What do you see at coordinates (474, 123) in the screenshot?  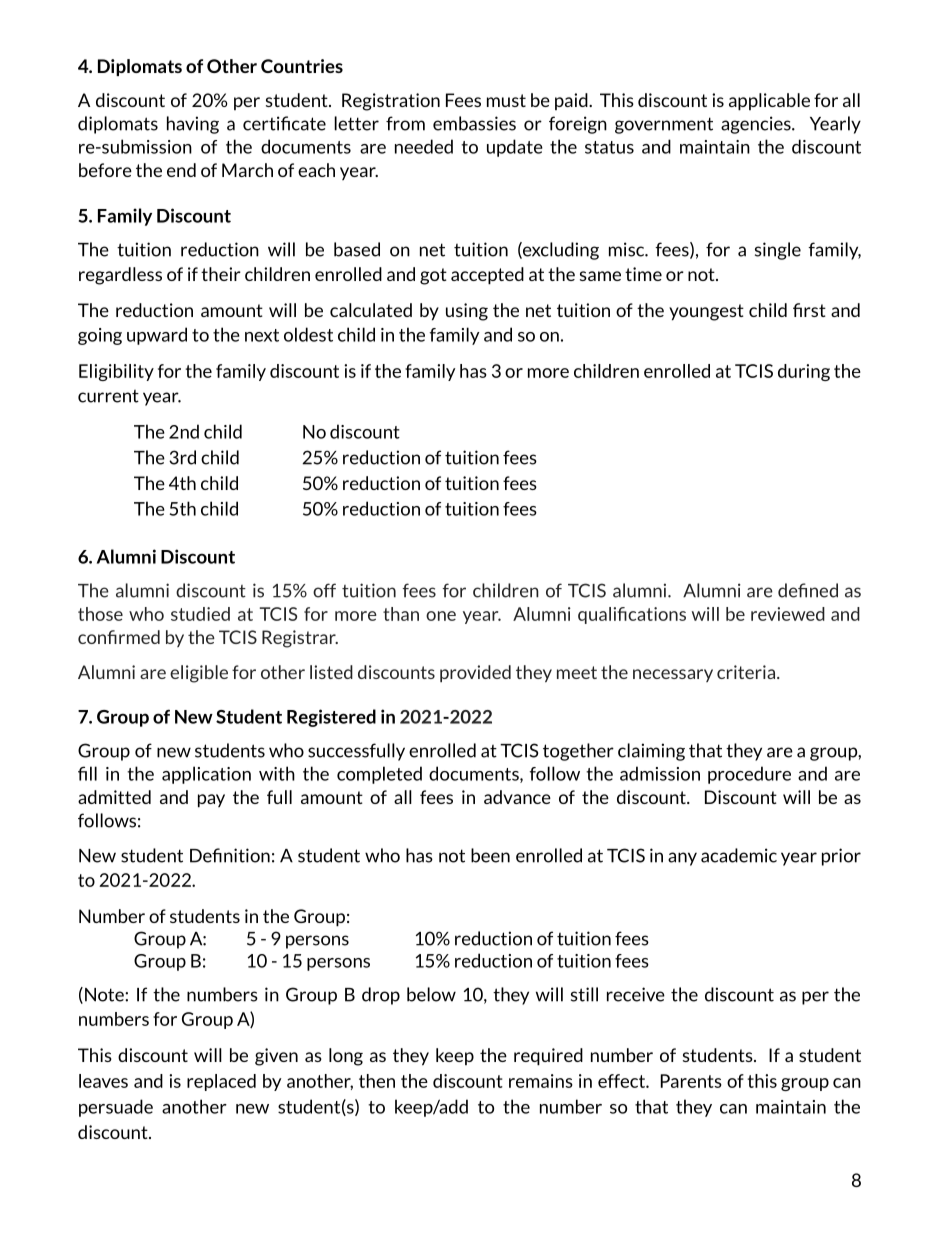 I see `embassies` at bounding box center [474, 123].
